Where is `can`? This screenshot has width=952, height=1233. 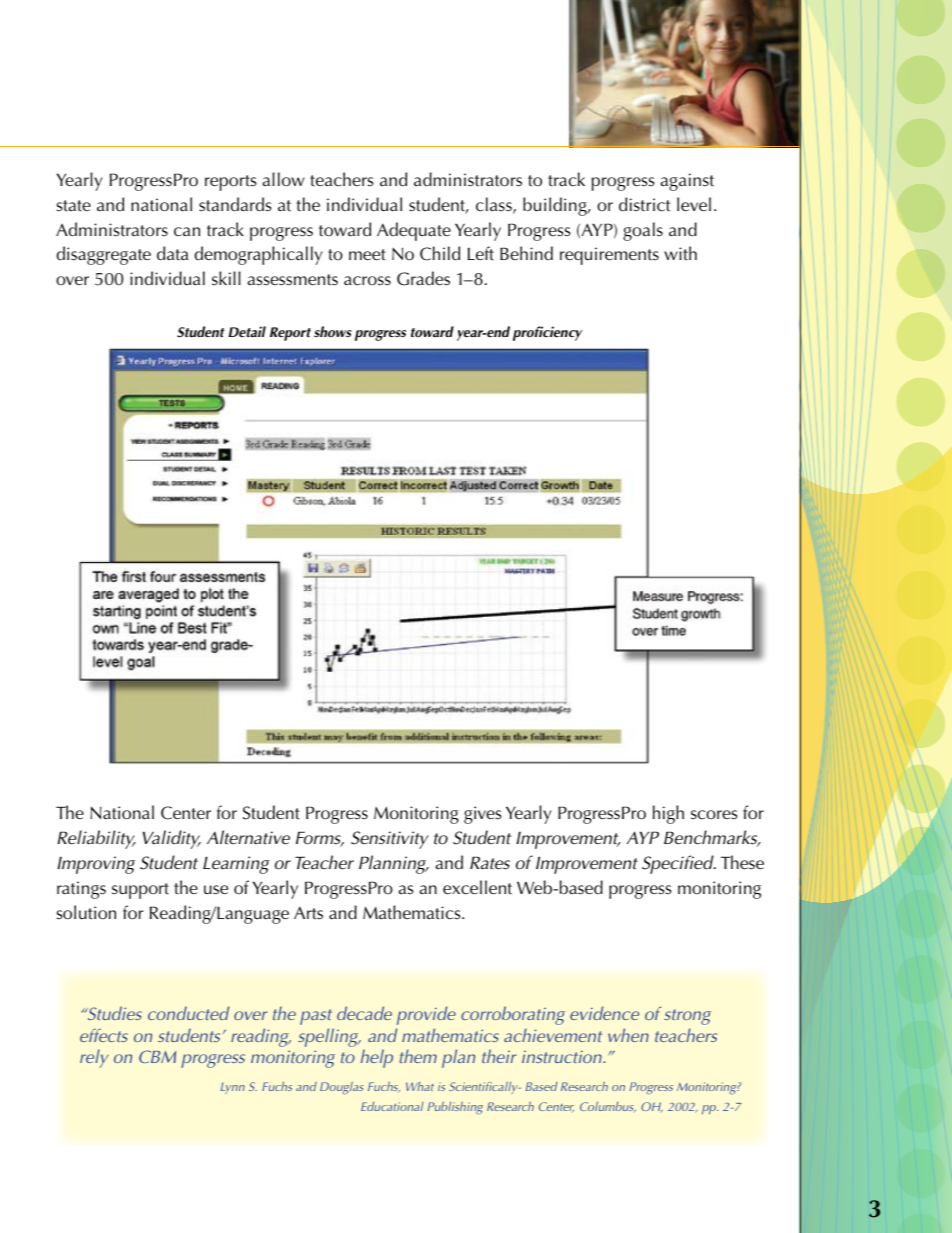
can is located at coordinates (187, 232).
